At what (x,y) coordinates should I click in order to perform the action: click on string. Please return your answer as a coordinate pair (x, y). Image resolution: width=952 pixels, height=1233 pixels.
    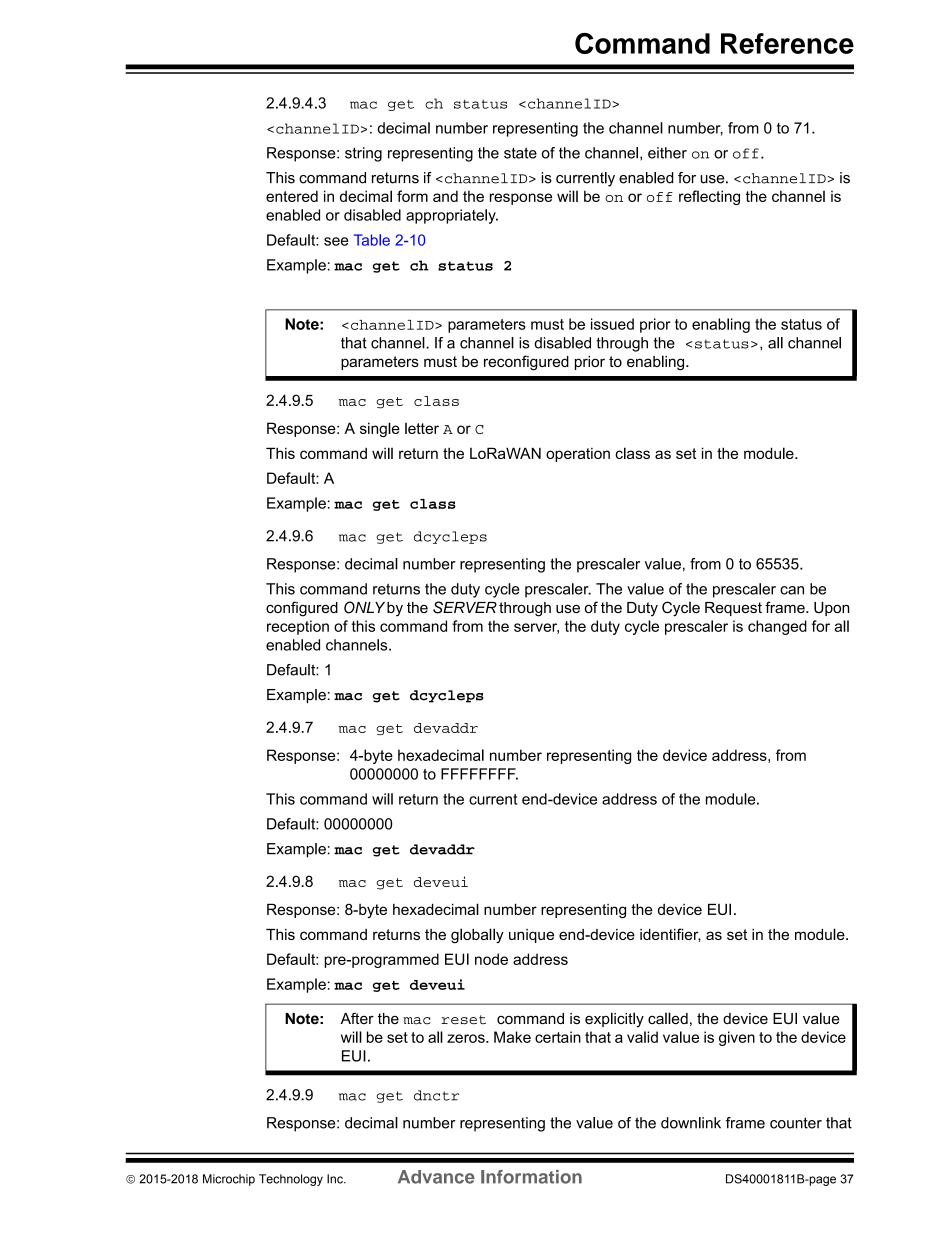
    Looking at the image, I should click on (363, 154).
